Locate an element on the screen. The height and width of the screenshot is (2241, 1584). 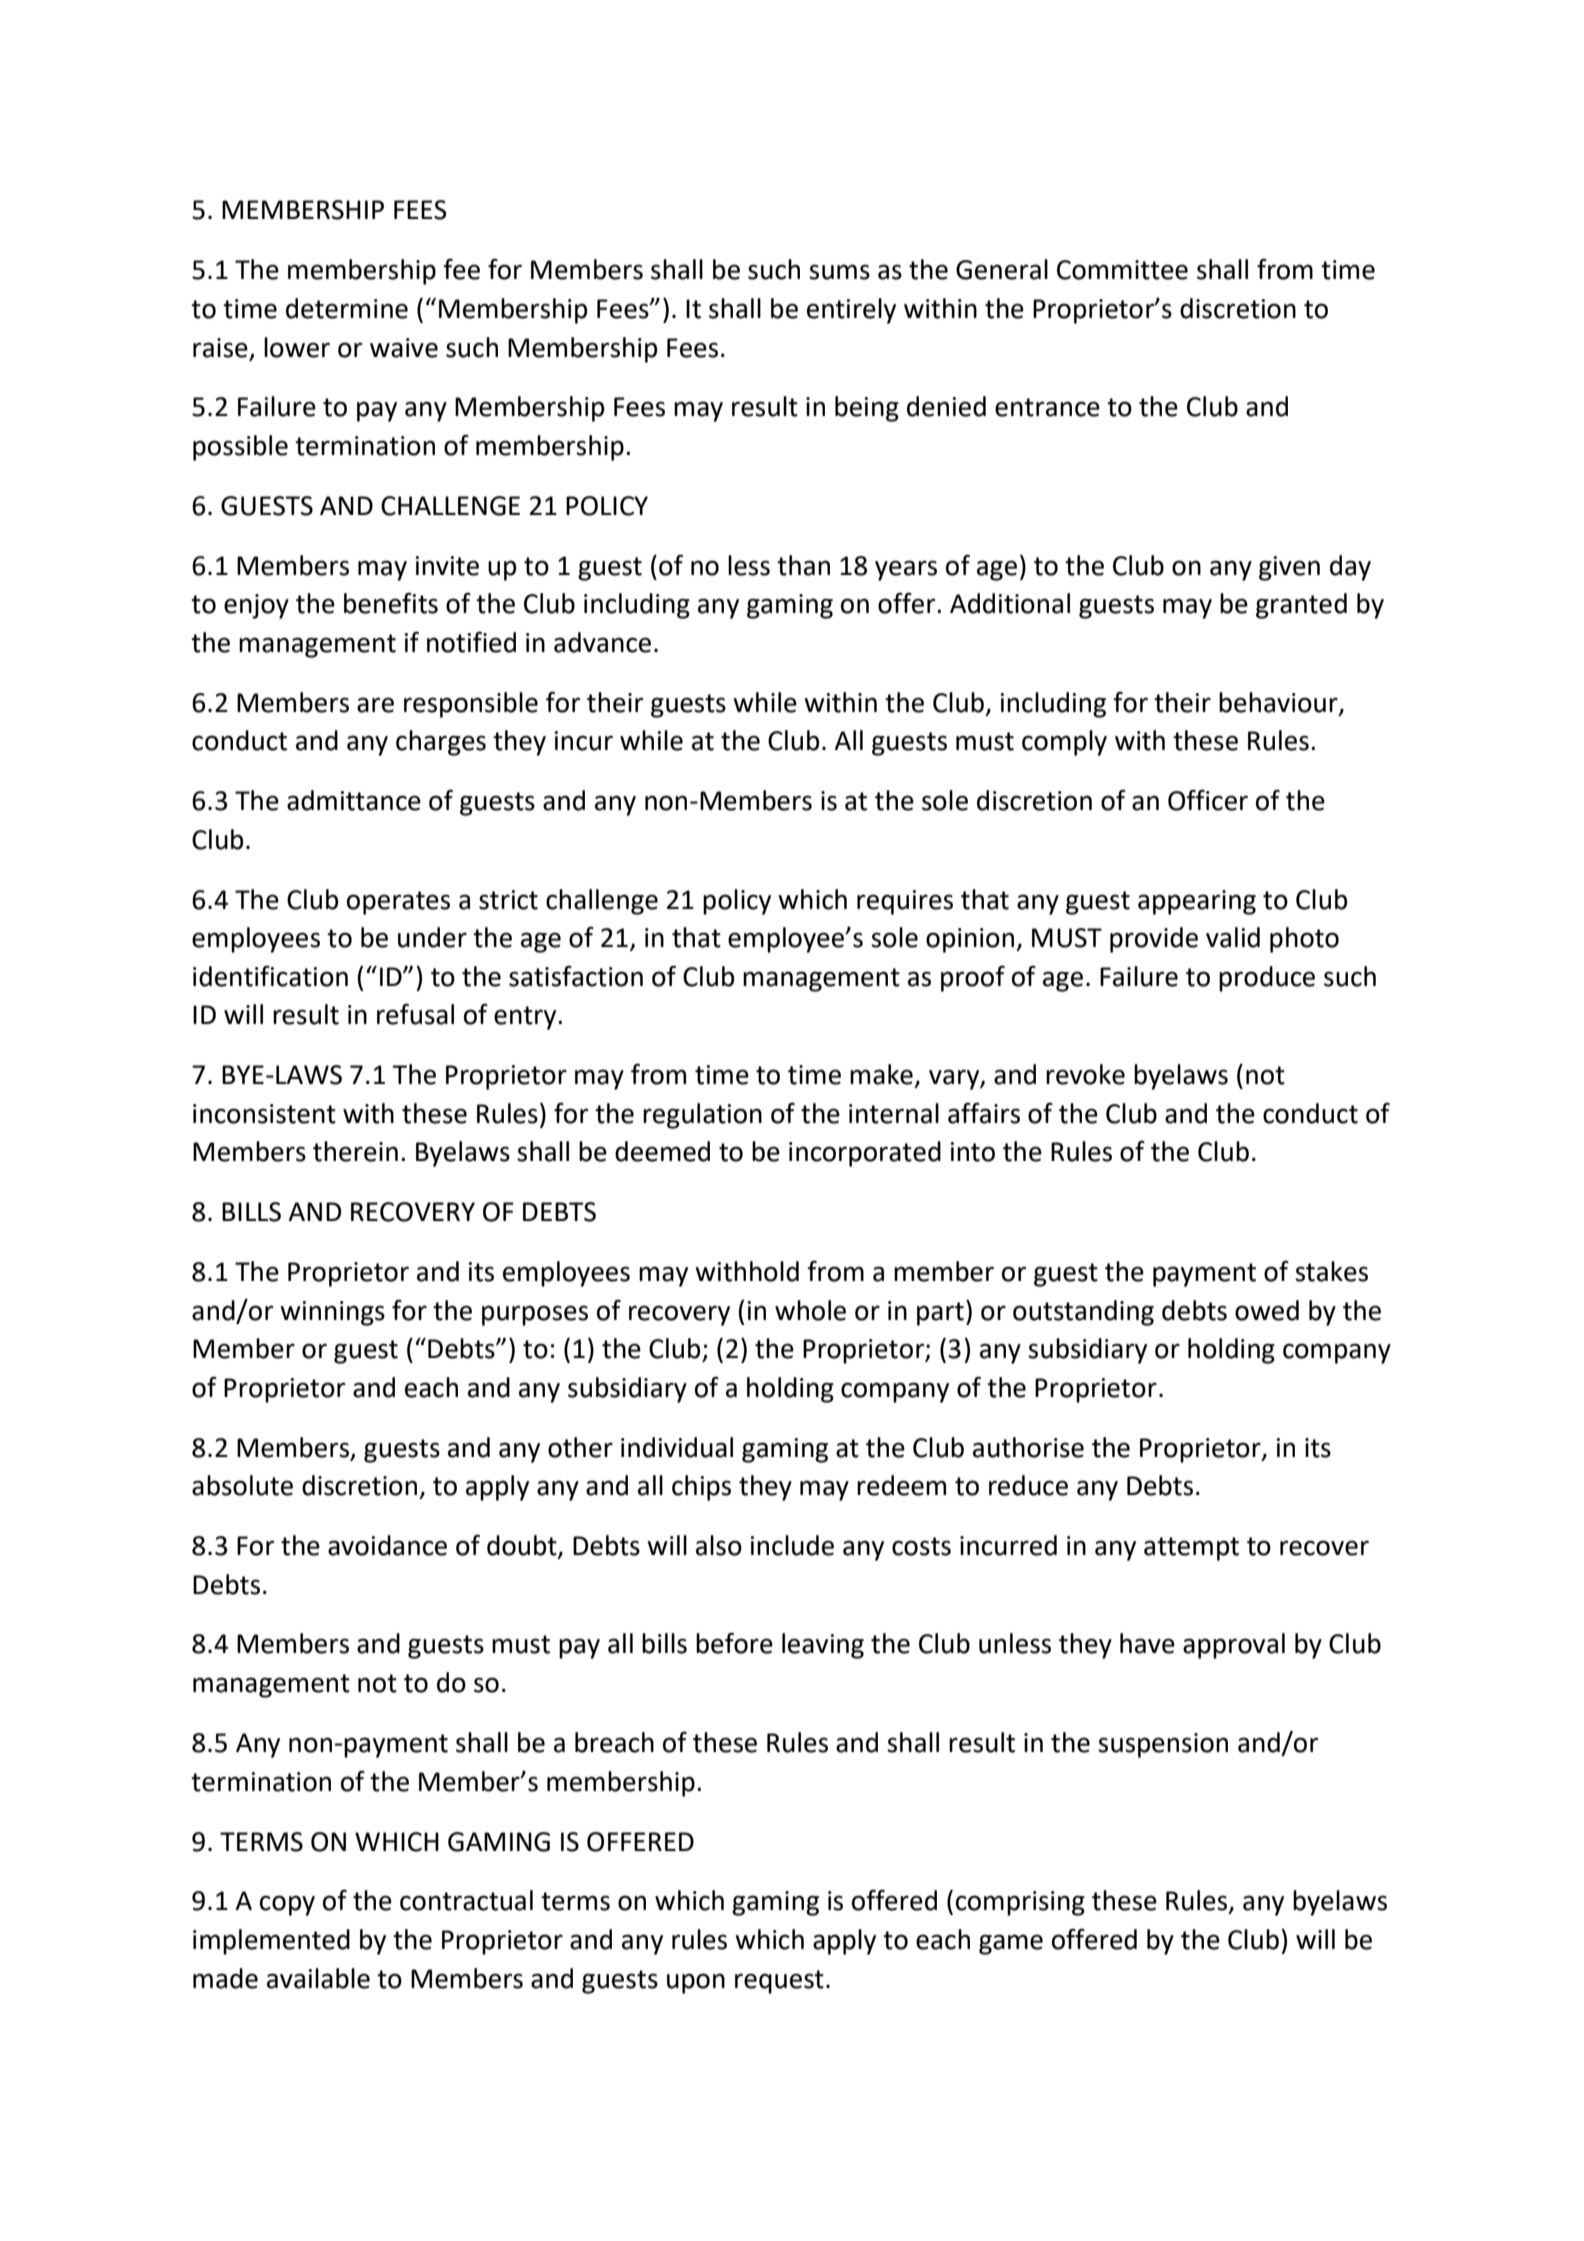
determine is located at coordinates (347, 308).
